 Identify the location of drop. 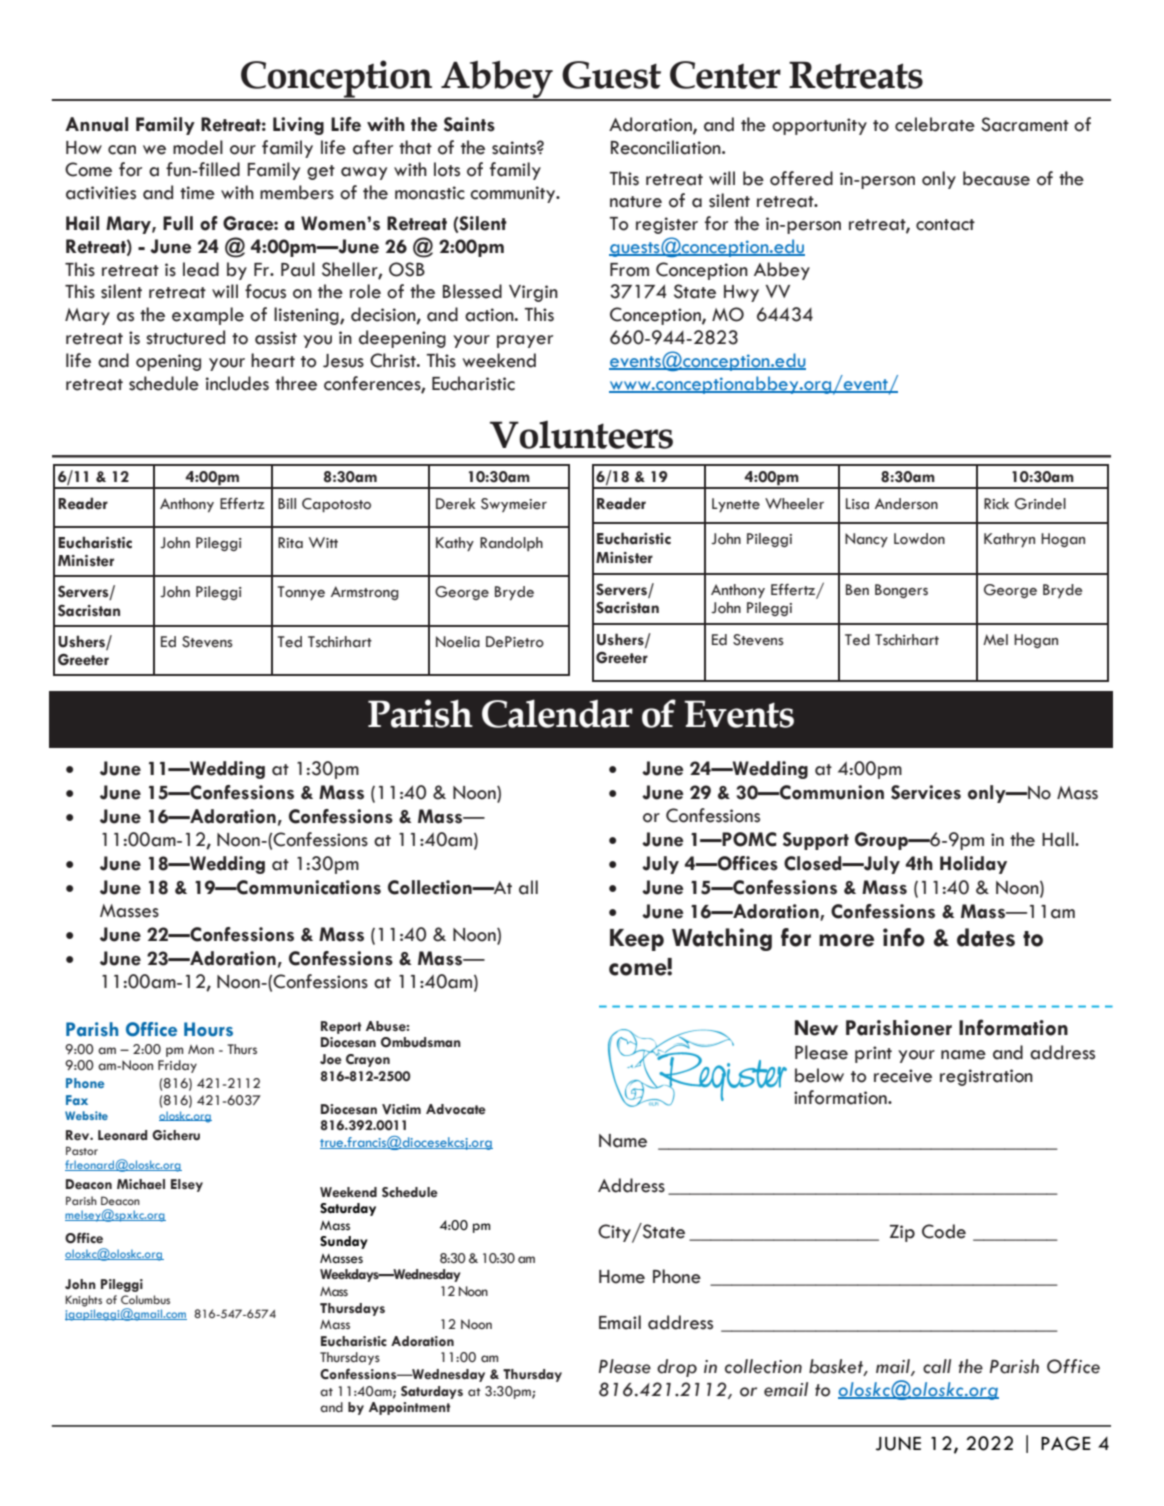
(677, 1368).
